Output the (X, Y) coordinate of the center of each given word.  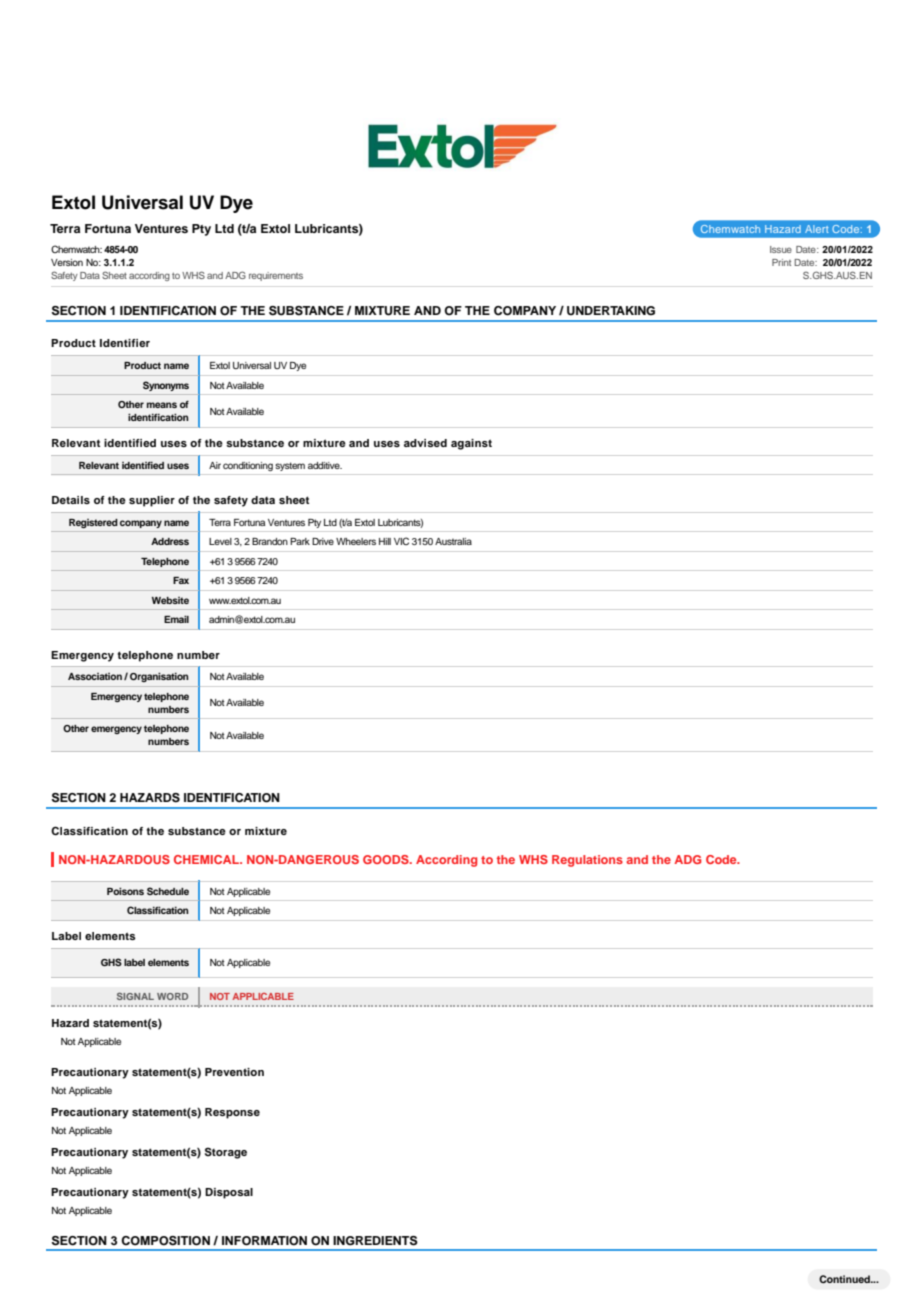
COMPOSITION (165, 1241)
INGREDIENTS (375, 1241)
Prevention (234, 1072)
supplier (152, 501)
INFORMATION (264, 1241)
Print (781, 262)
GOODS (387, 859)
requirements (276, 276)
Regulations (587, 861)
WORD (172, 996)
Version (67, 262)
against (471, 444)
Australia (453, 541)
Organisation (159, 677)
